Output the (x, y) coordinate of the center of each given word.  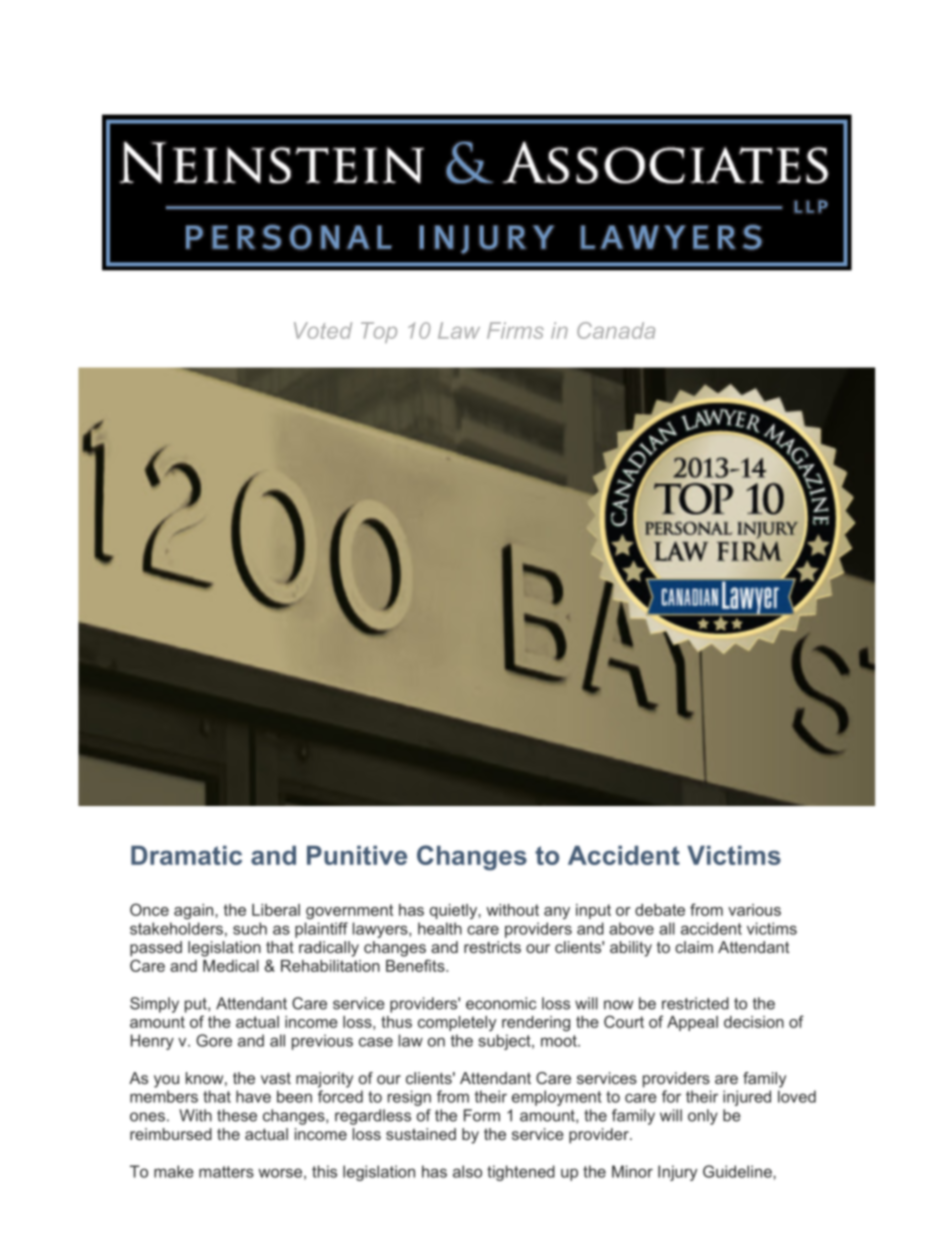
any (557, 913)
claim (694, 947)
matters (226, 1172)
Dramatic (186, 855)
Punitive (357, 855)
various (754, 910)
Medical (231, 966)
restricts (492, 947)
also (467, 1171)
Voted (323, 330)
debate (660, 910)
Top (379, 332)
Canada (616, 330)
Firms (515, 330)
